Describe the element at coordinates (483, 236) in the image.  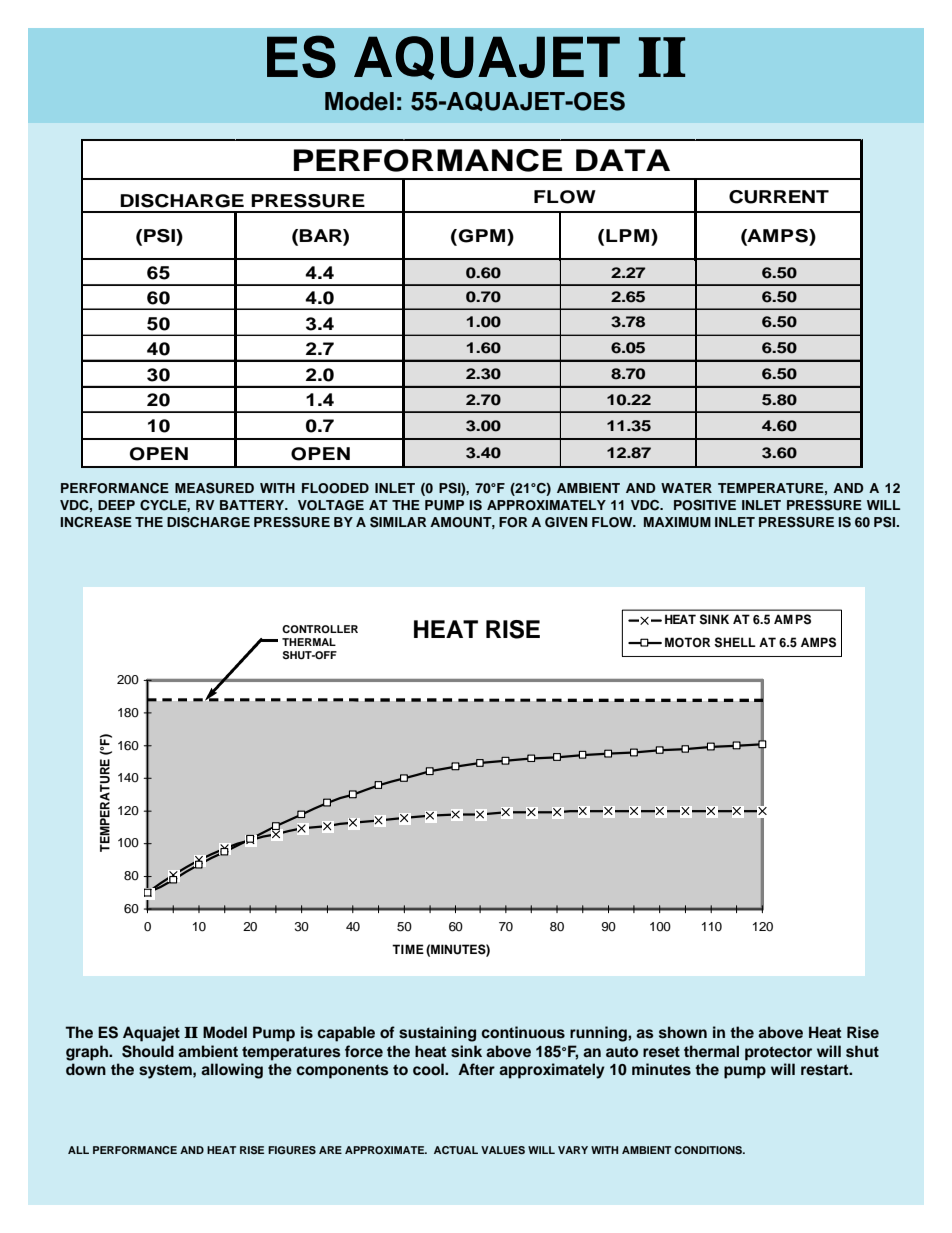
I see `GPM` at that location.
